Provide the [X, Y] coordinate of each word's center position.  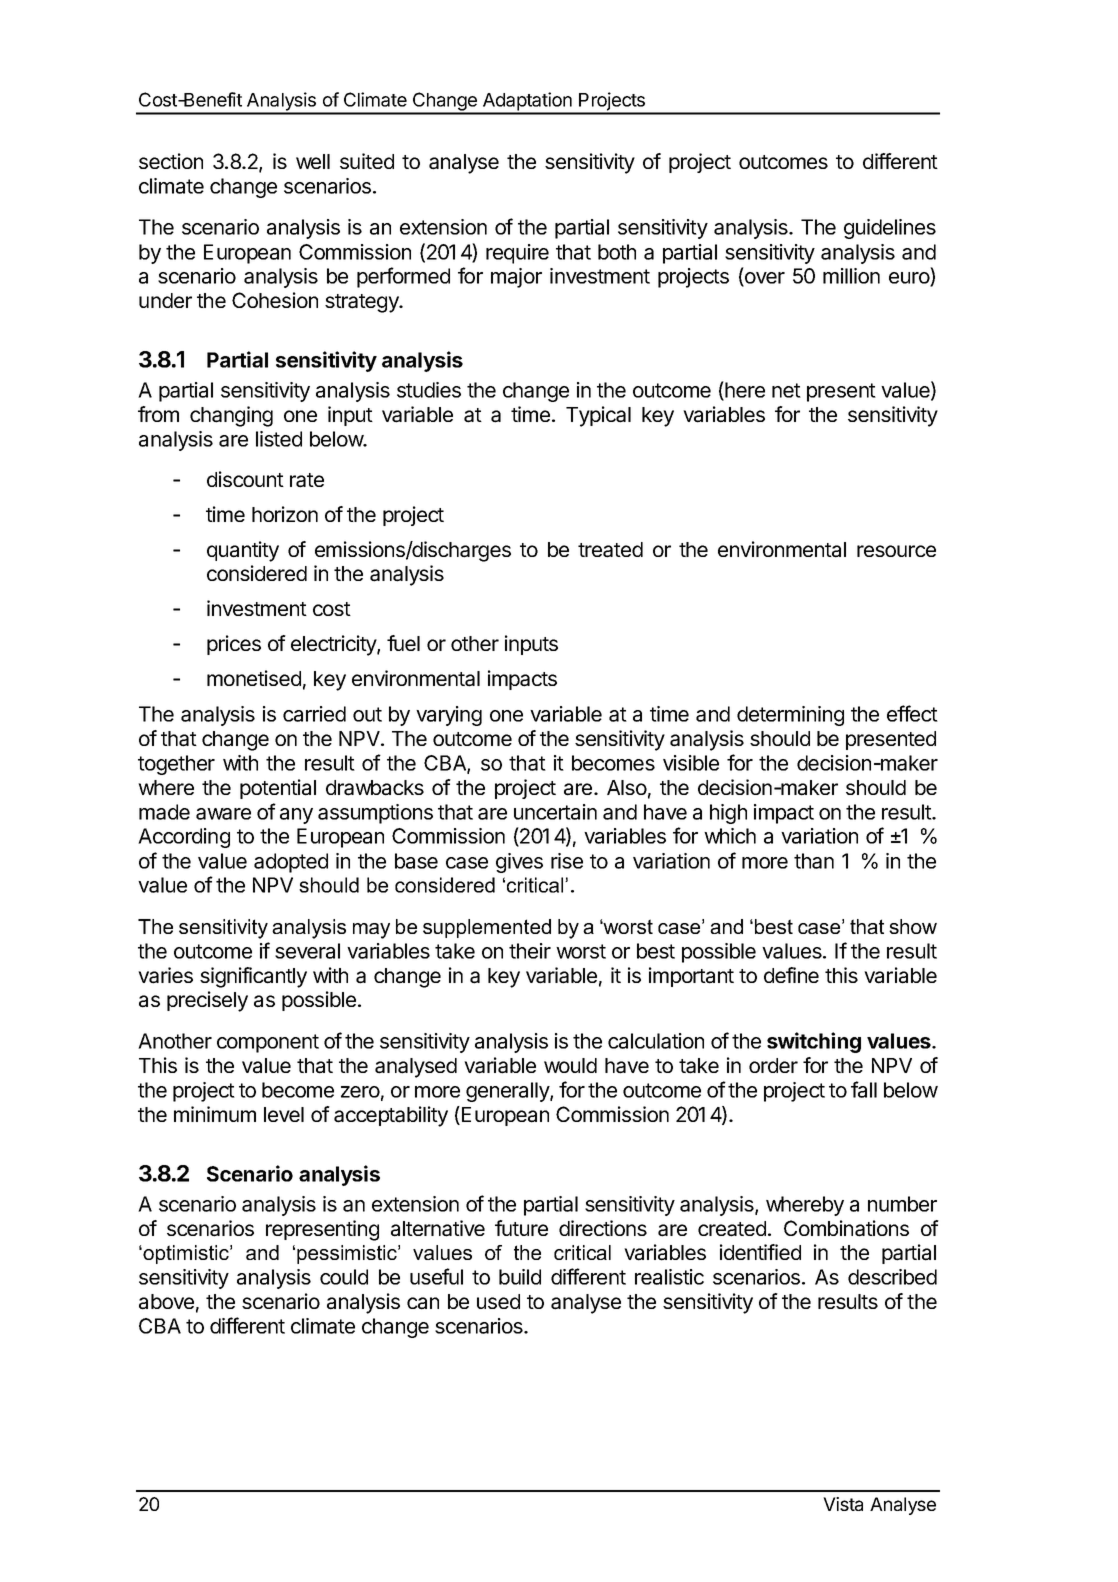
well [313, 161]
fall [864, 1089]
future [521, 1228]
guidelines [890, 229]
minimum [215, 1114]
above [166, 1302]
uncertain [555, 812]
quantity [243, 551]
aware [223, 814]
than [814, 861]
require [517, 254]
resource [896, 551]
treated [610, 550]
